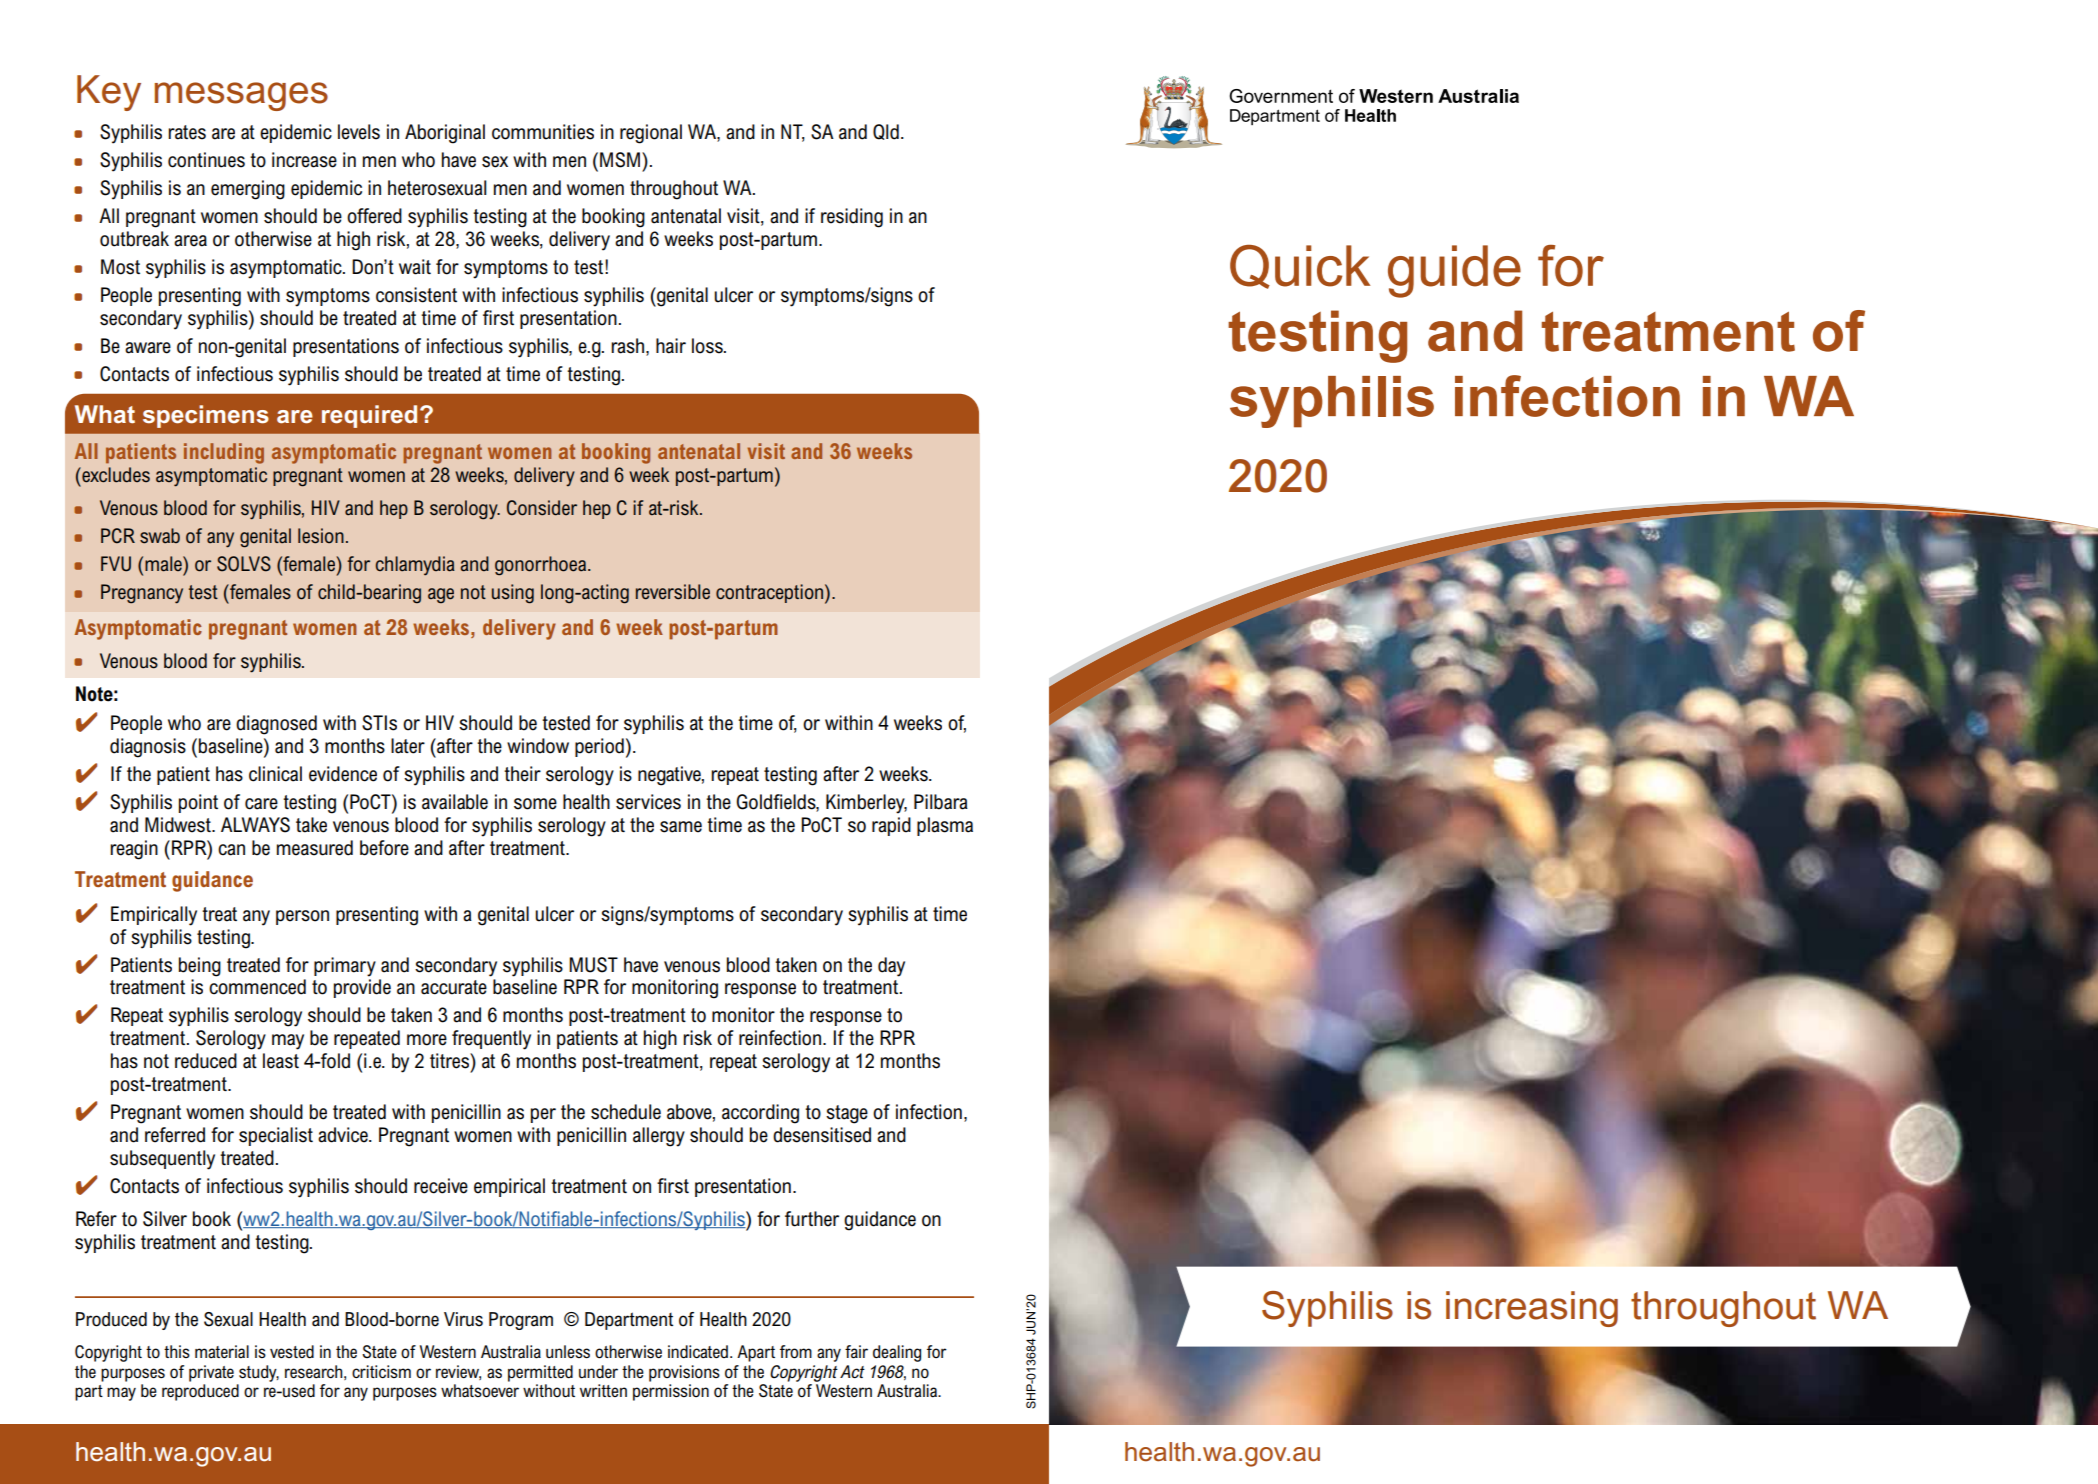 The width and height of the screenshot is (2098, 1484). Describe the element at coordinates (276, 725) in the screenshot. I see `diagnosed` at that location.
